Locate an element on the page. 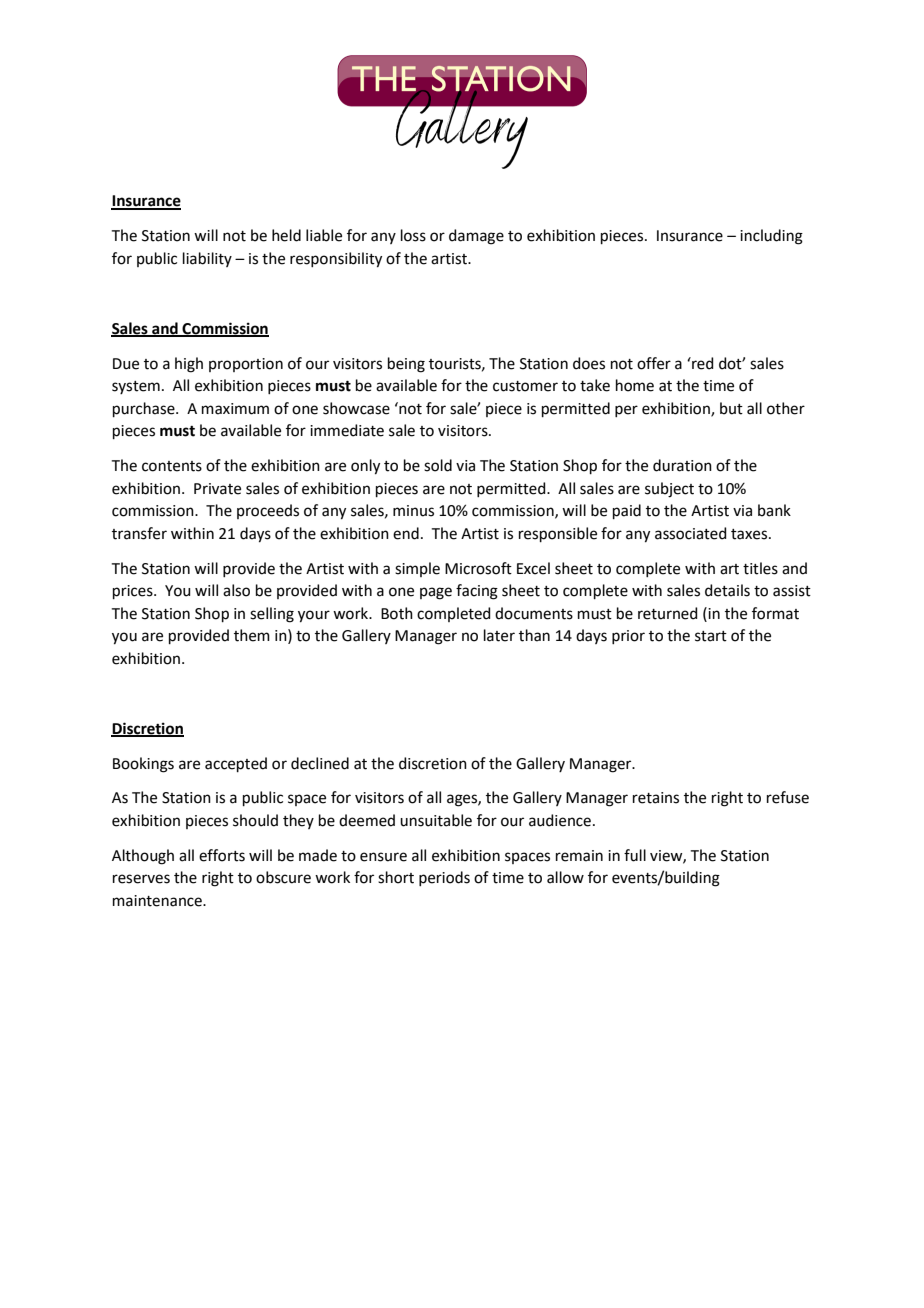 This document has height=1308, width=924. duration is located at coordinates (682, 465).
